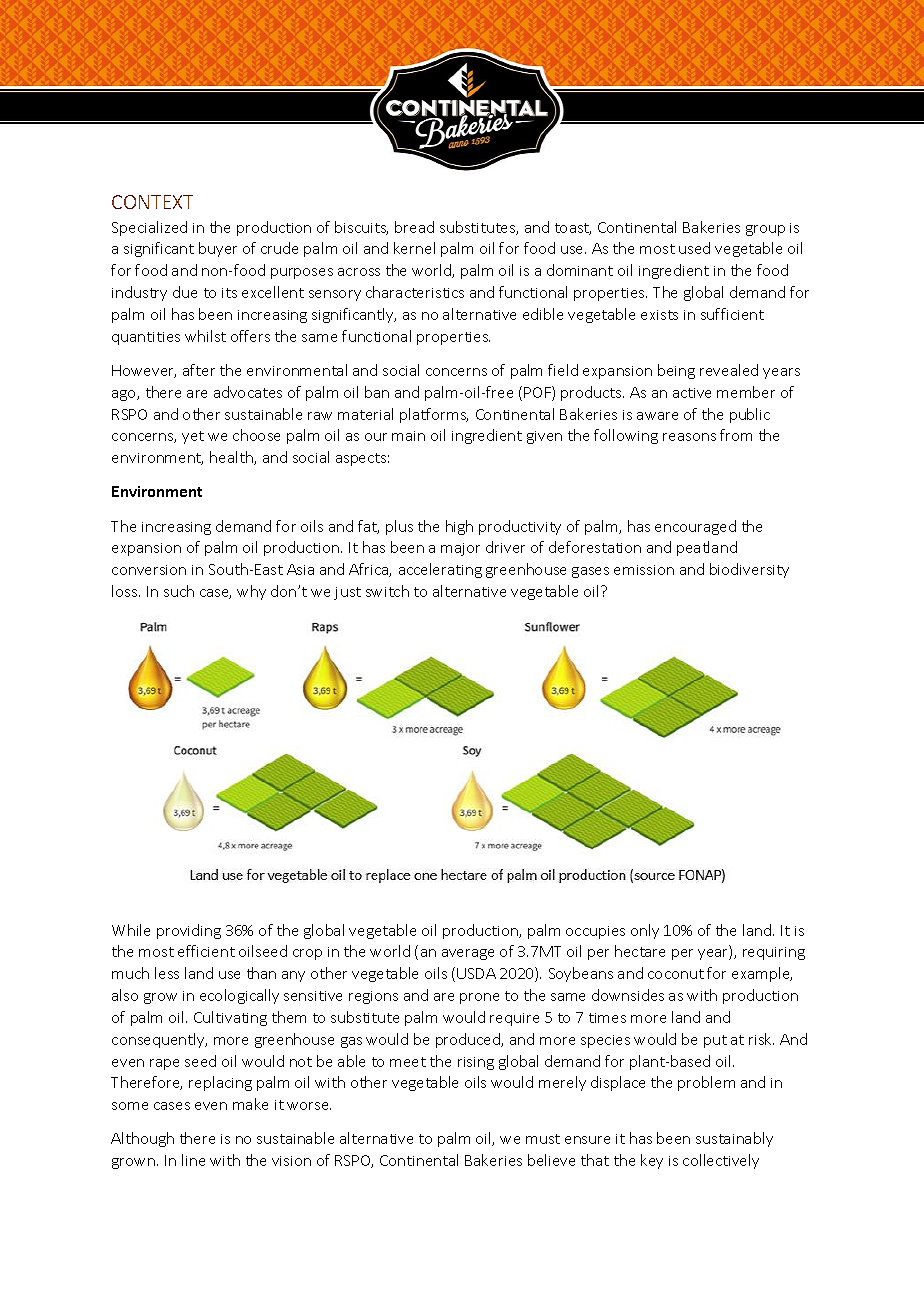  What do you see at coordinates (179, 591) in the image?
I see `such` at bounding box center [179, 591].
